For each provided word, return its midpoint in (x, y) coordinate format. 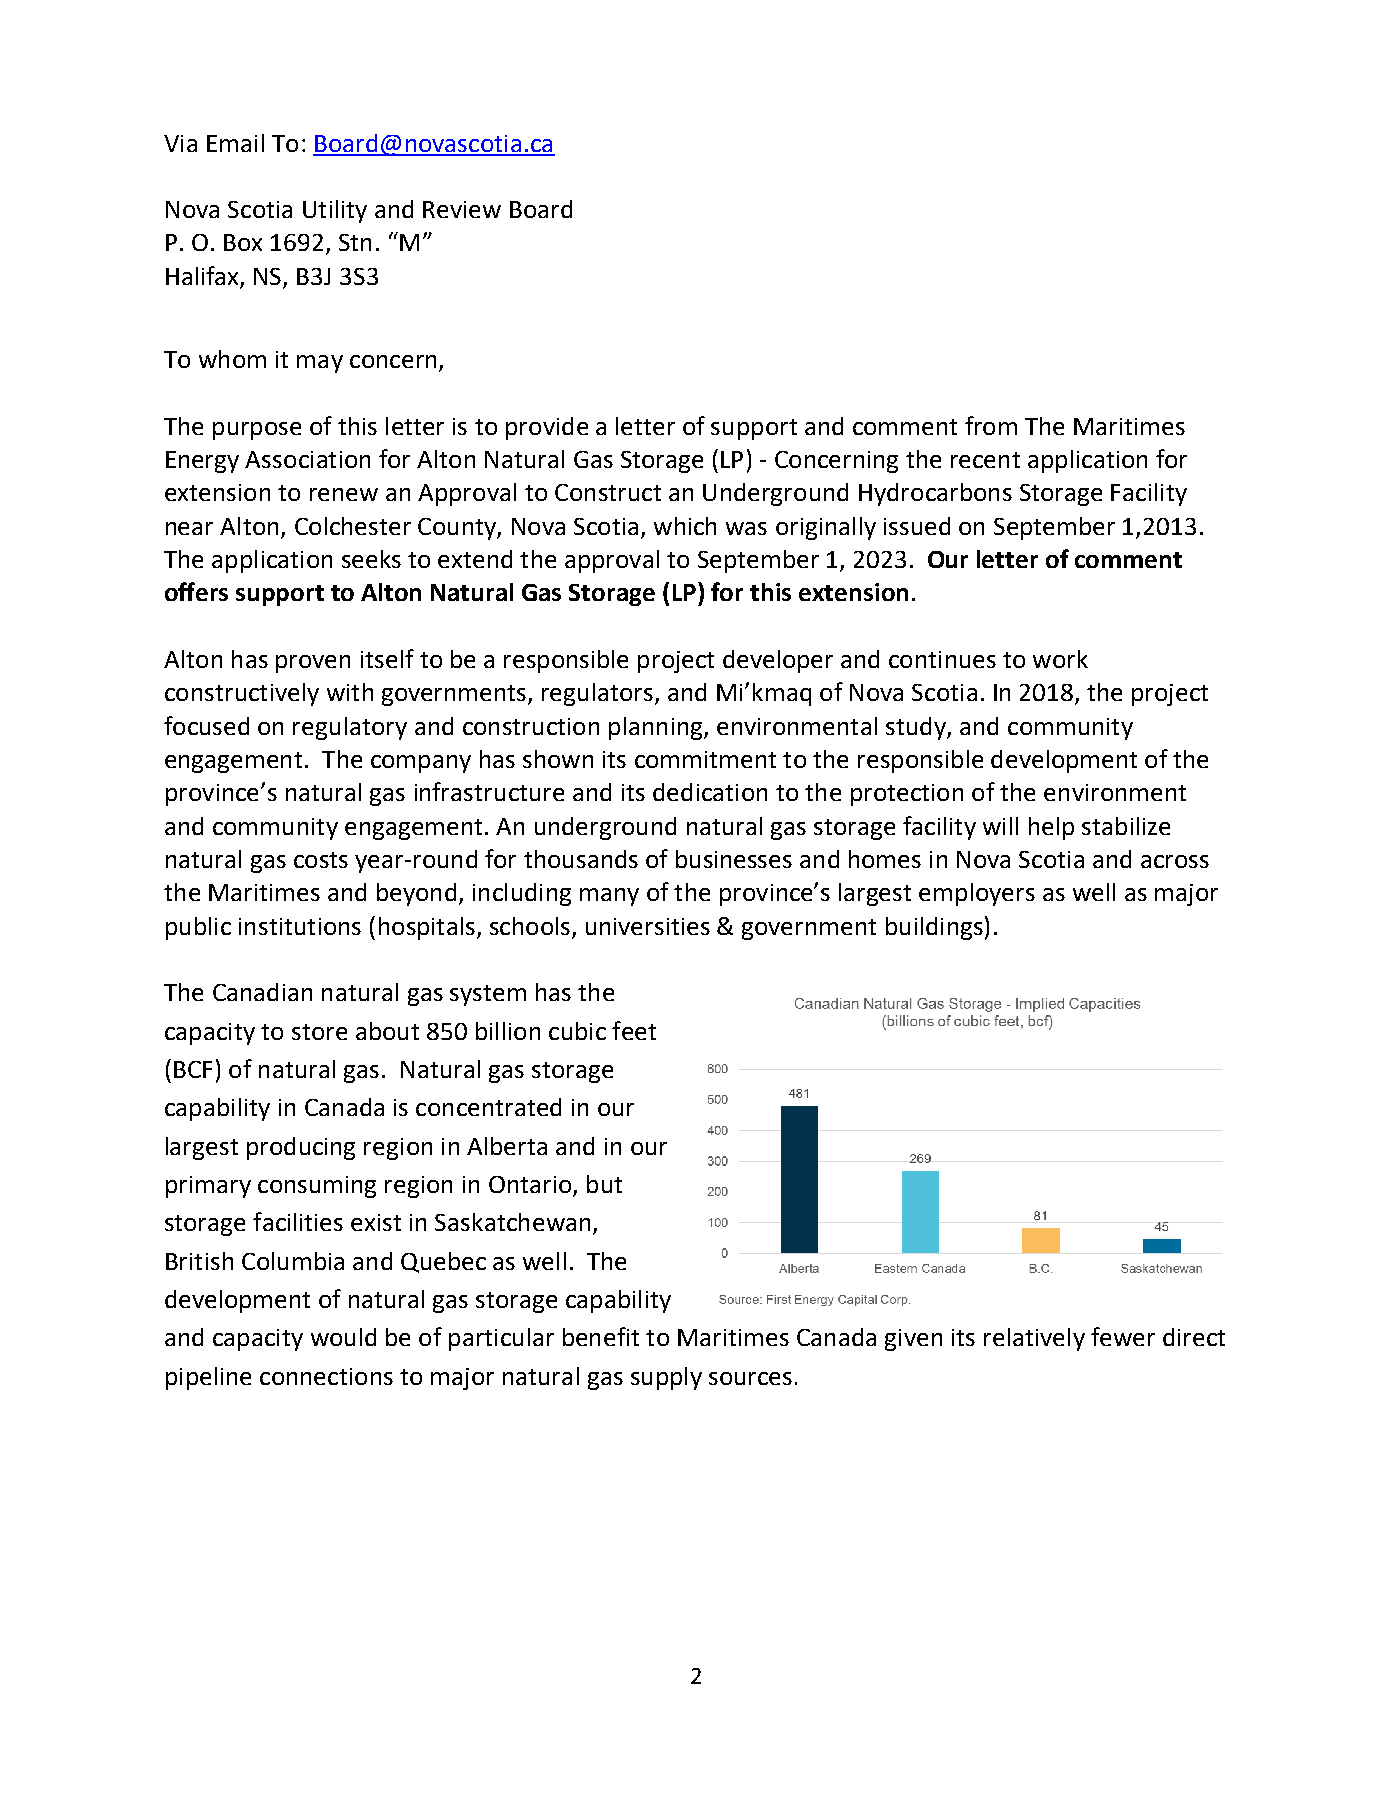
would (343, 1337)
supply (666, 1378)
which (685, 526)
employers (977, 894)
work (1060, 659)
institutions (300, 926)
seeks (371, 559)
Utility (335, 211)
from (991, 425)
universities (648, 926)
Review (462, 209)
